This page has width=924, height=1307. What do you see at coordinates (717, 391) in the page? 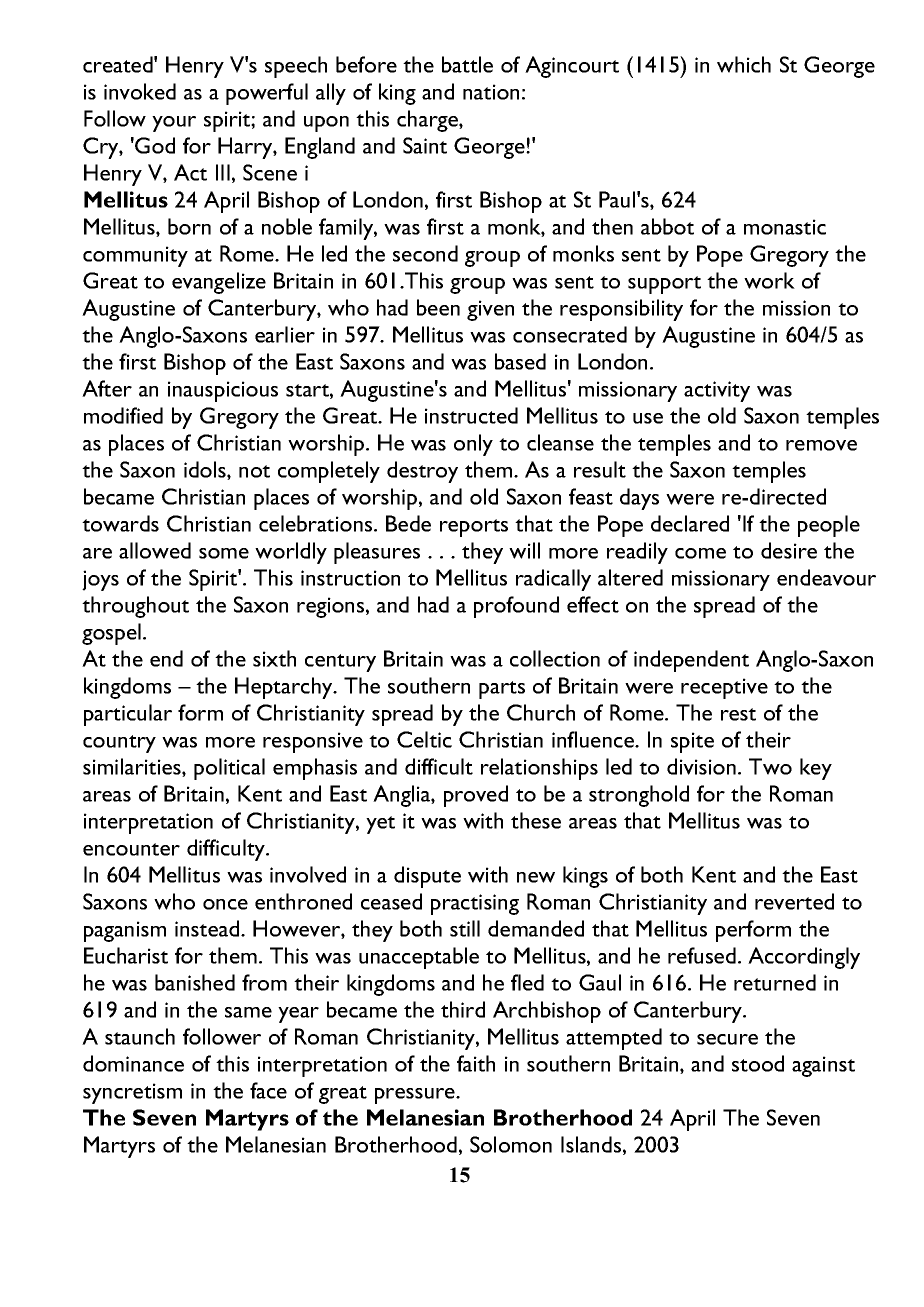
I see `activity` at bounding box center [717, 391].
